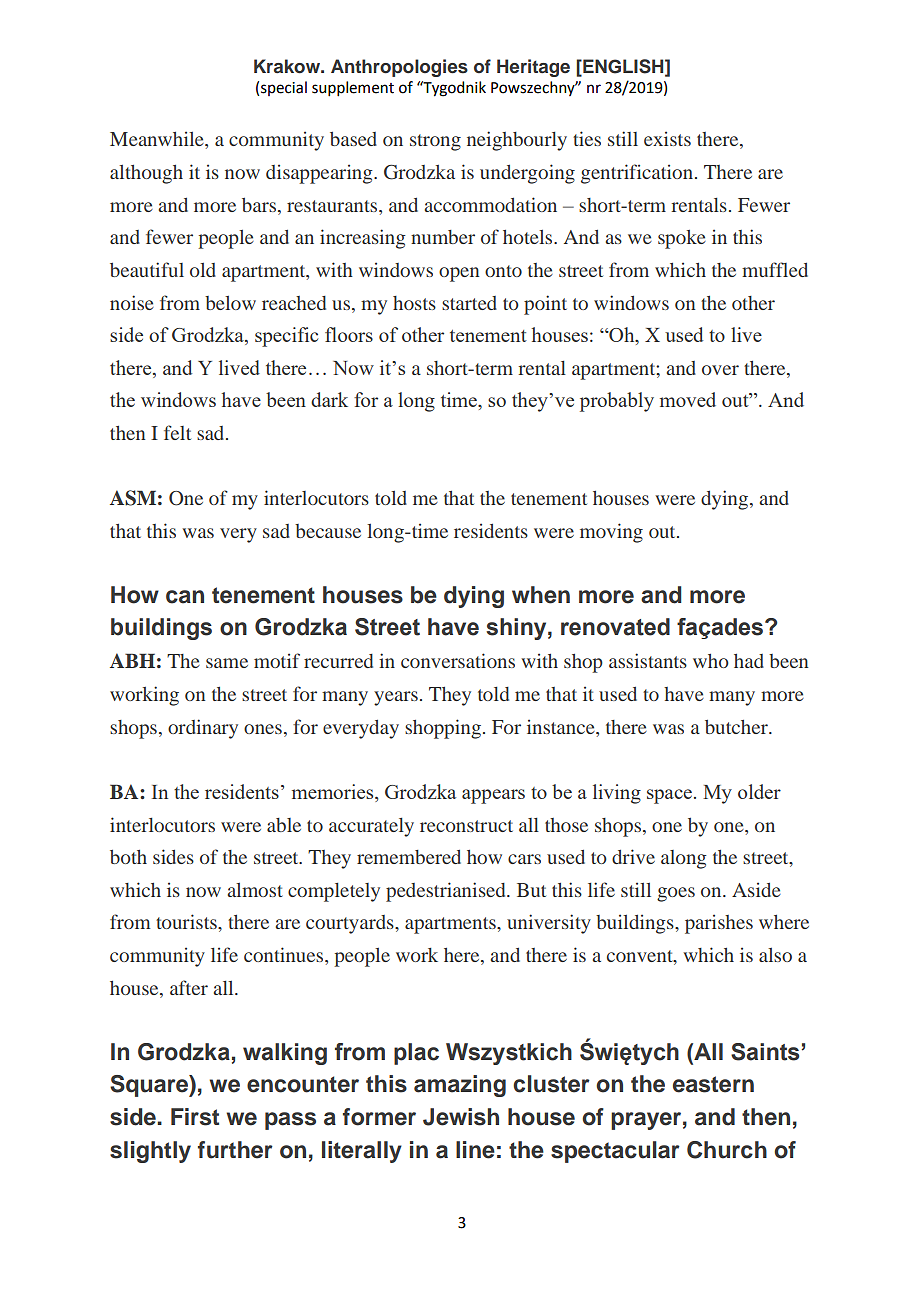 This page has width=924, height=1308. What do you see at coordinates (737, 727) in the page?
I see `butcher` at bounding box center [737, 727].
